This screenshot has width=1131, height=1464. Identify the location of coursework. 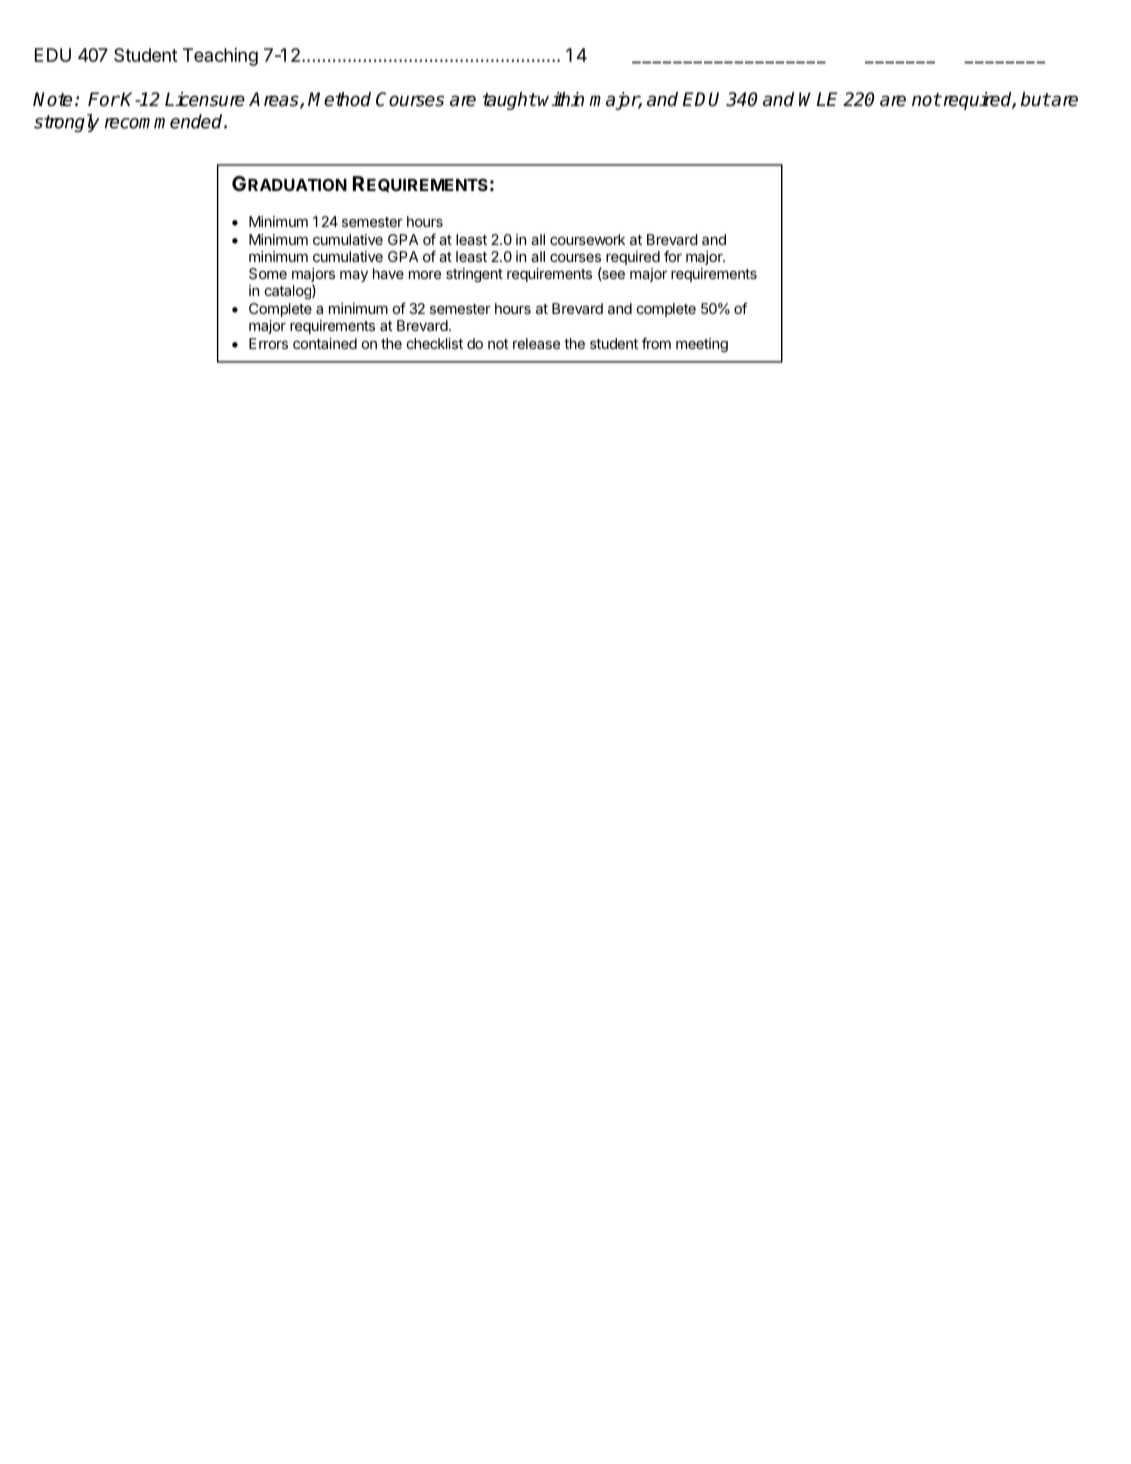
(587, 239).
